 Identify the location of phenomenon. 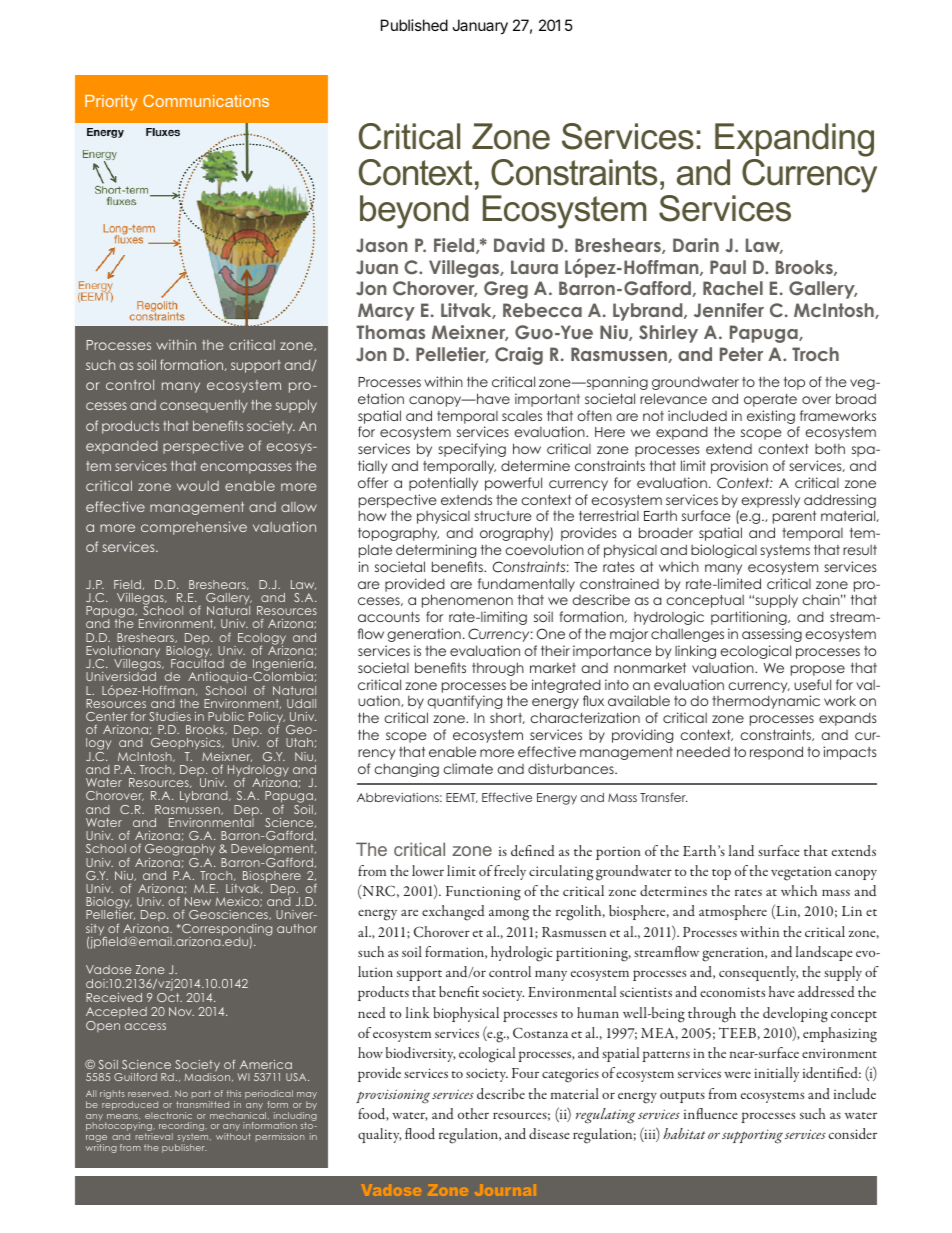
(467, 601).
